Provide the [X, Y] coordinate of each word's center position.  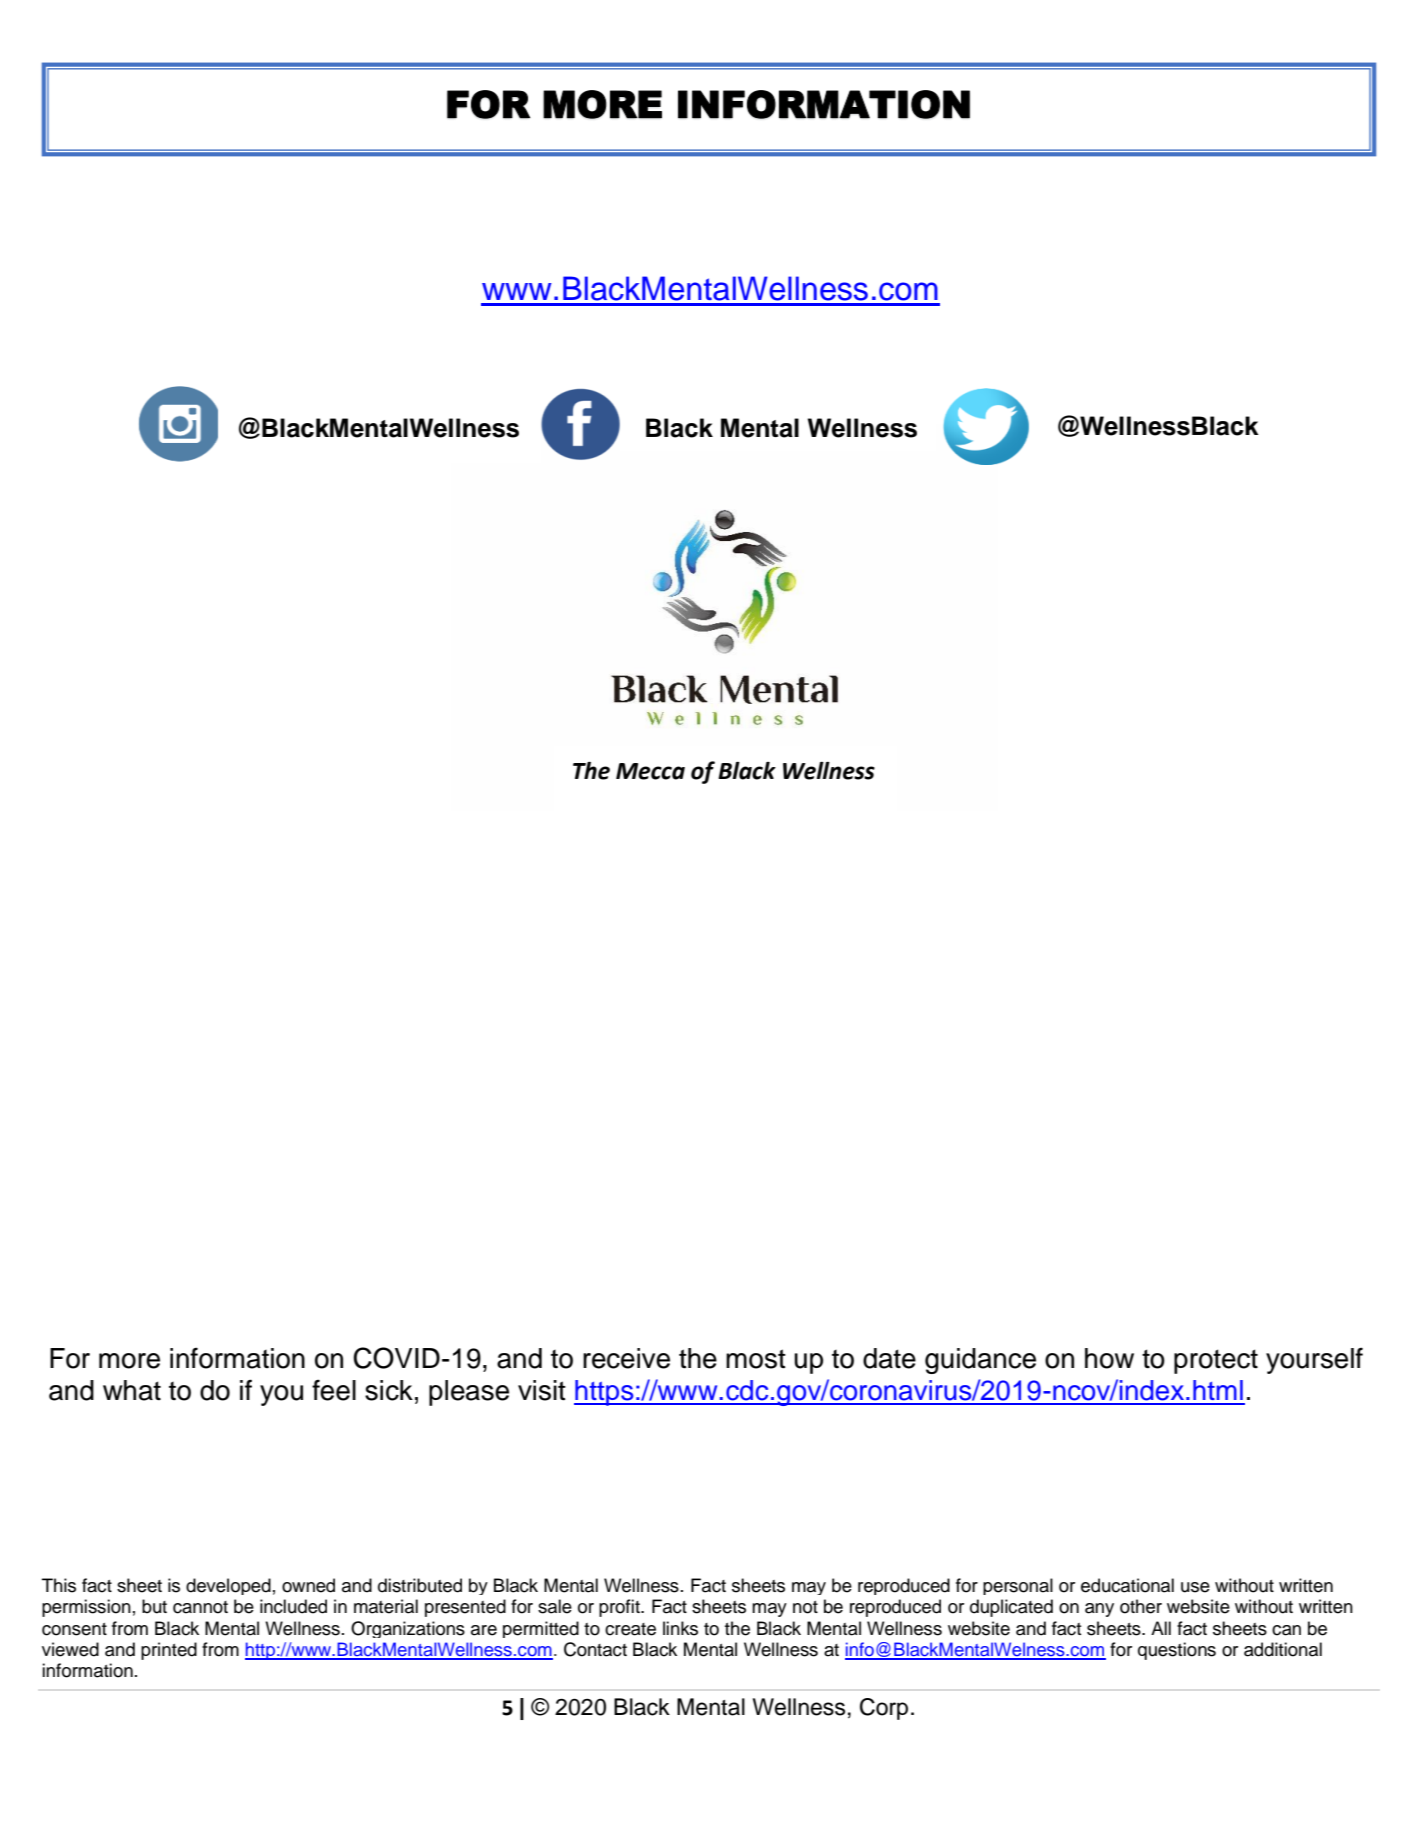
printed [169, 1651]
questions [1177, 1651]
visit [542, 1390]
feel [334, 1390]
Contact [595, 1649]
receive [626, 1358]
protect [1216, 1361]
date [889, 1358]
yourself [1314, 1360]
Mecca [650, 771]
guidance [980, 1361]
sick [389, 1390]
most [756, 1359]
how [1109, 1358]
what [132, 1390]
